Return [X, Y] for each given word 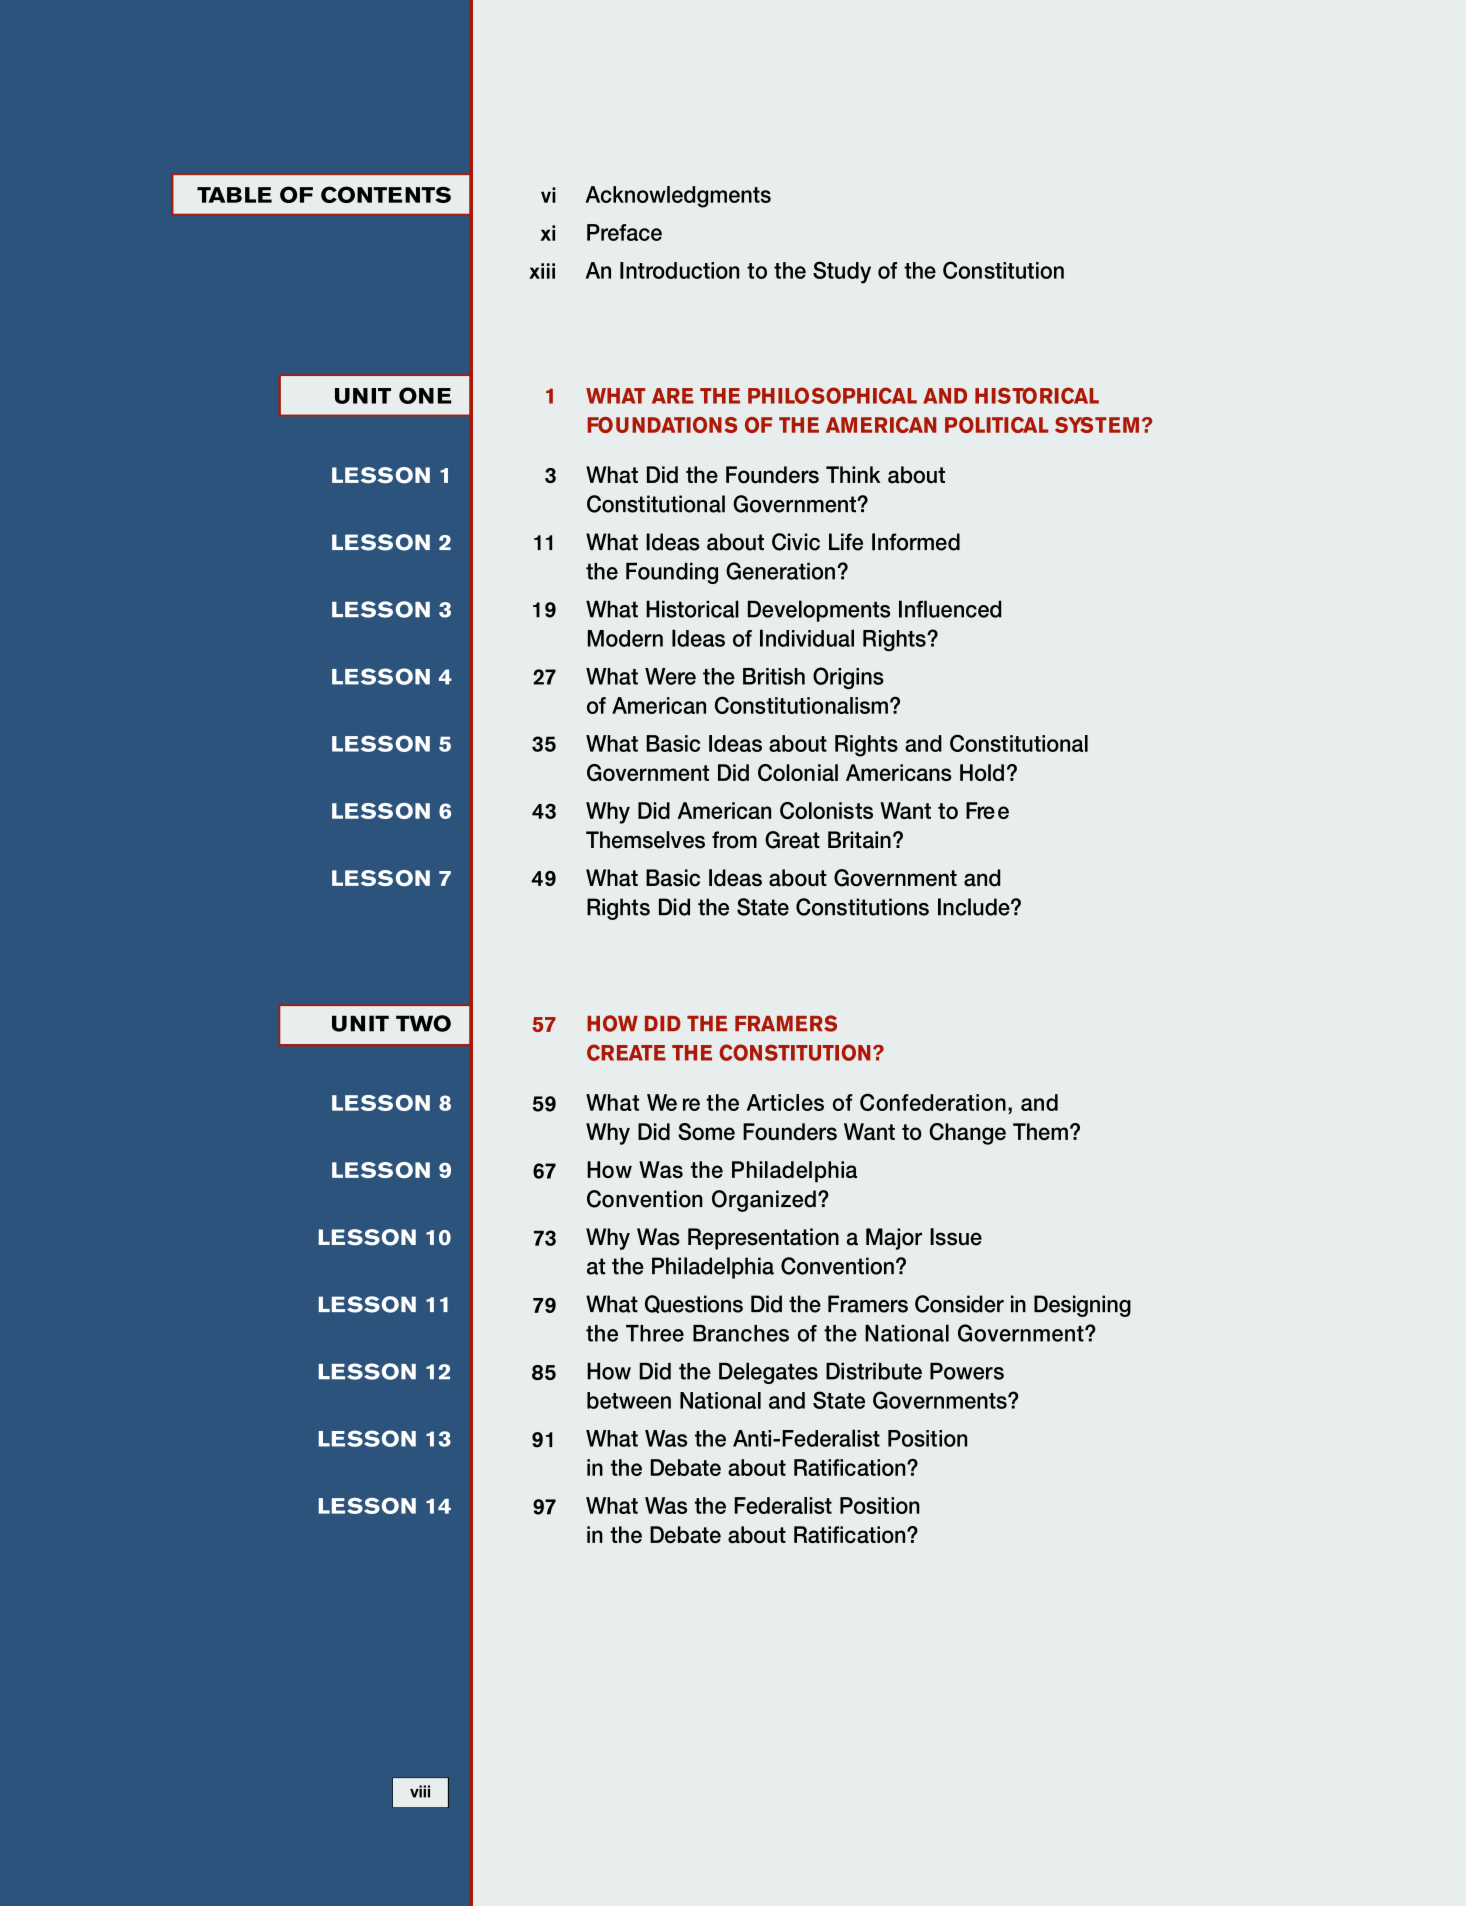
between [629, 1400]
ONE [425, 395]
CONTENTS [386, 194]
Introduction [679, 270]
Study [842, 272]
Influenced [950, 609]
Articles [785, 1102]
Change [967, 1134]
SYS [1074, 425]
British [774, 676]
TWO [423, 1023]
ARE [673, 396]
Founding [672, 573]
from [734, 840]
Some [706, 1132]
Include [975, 907]
